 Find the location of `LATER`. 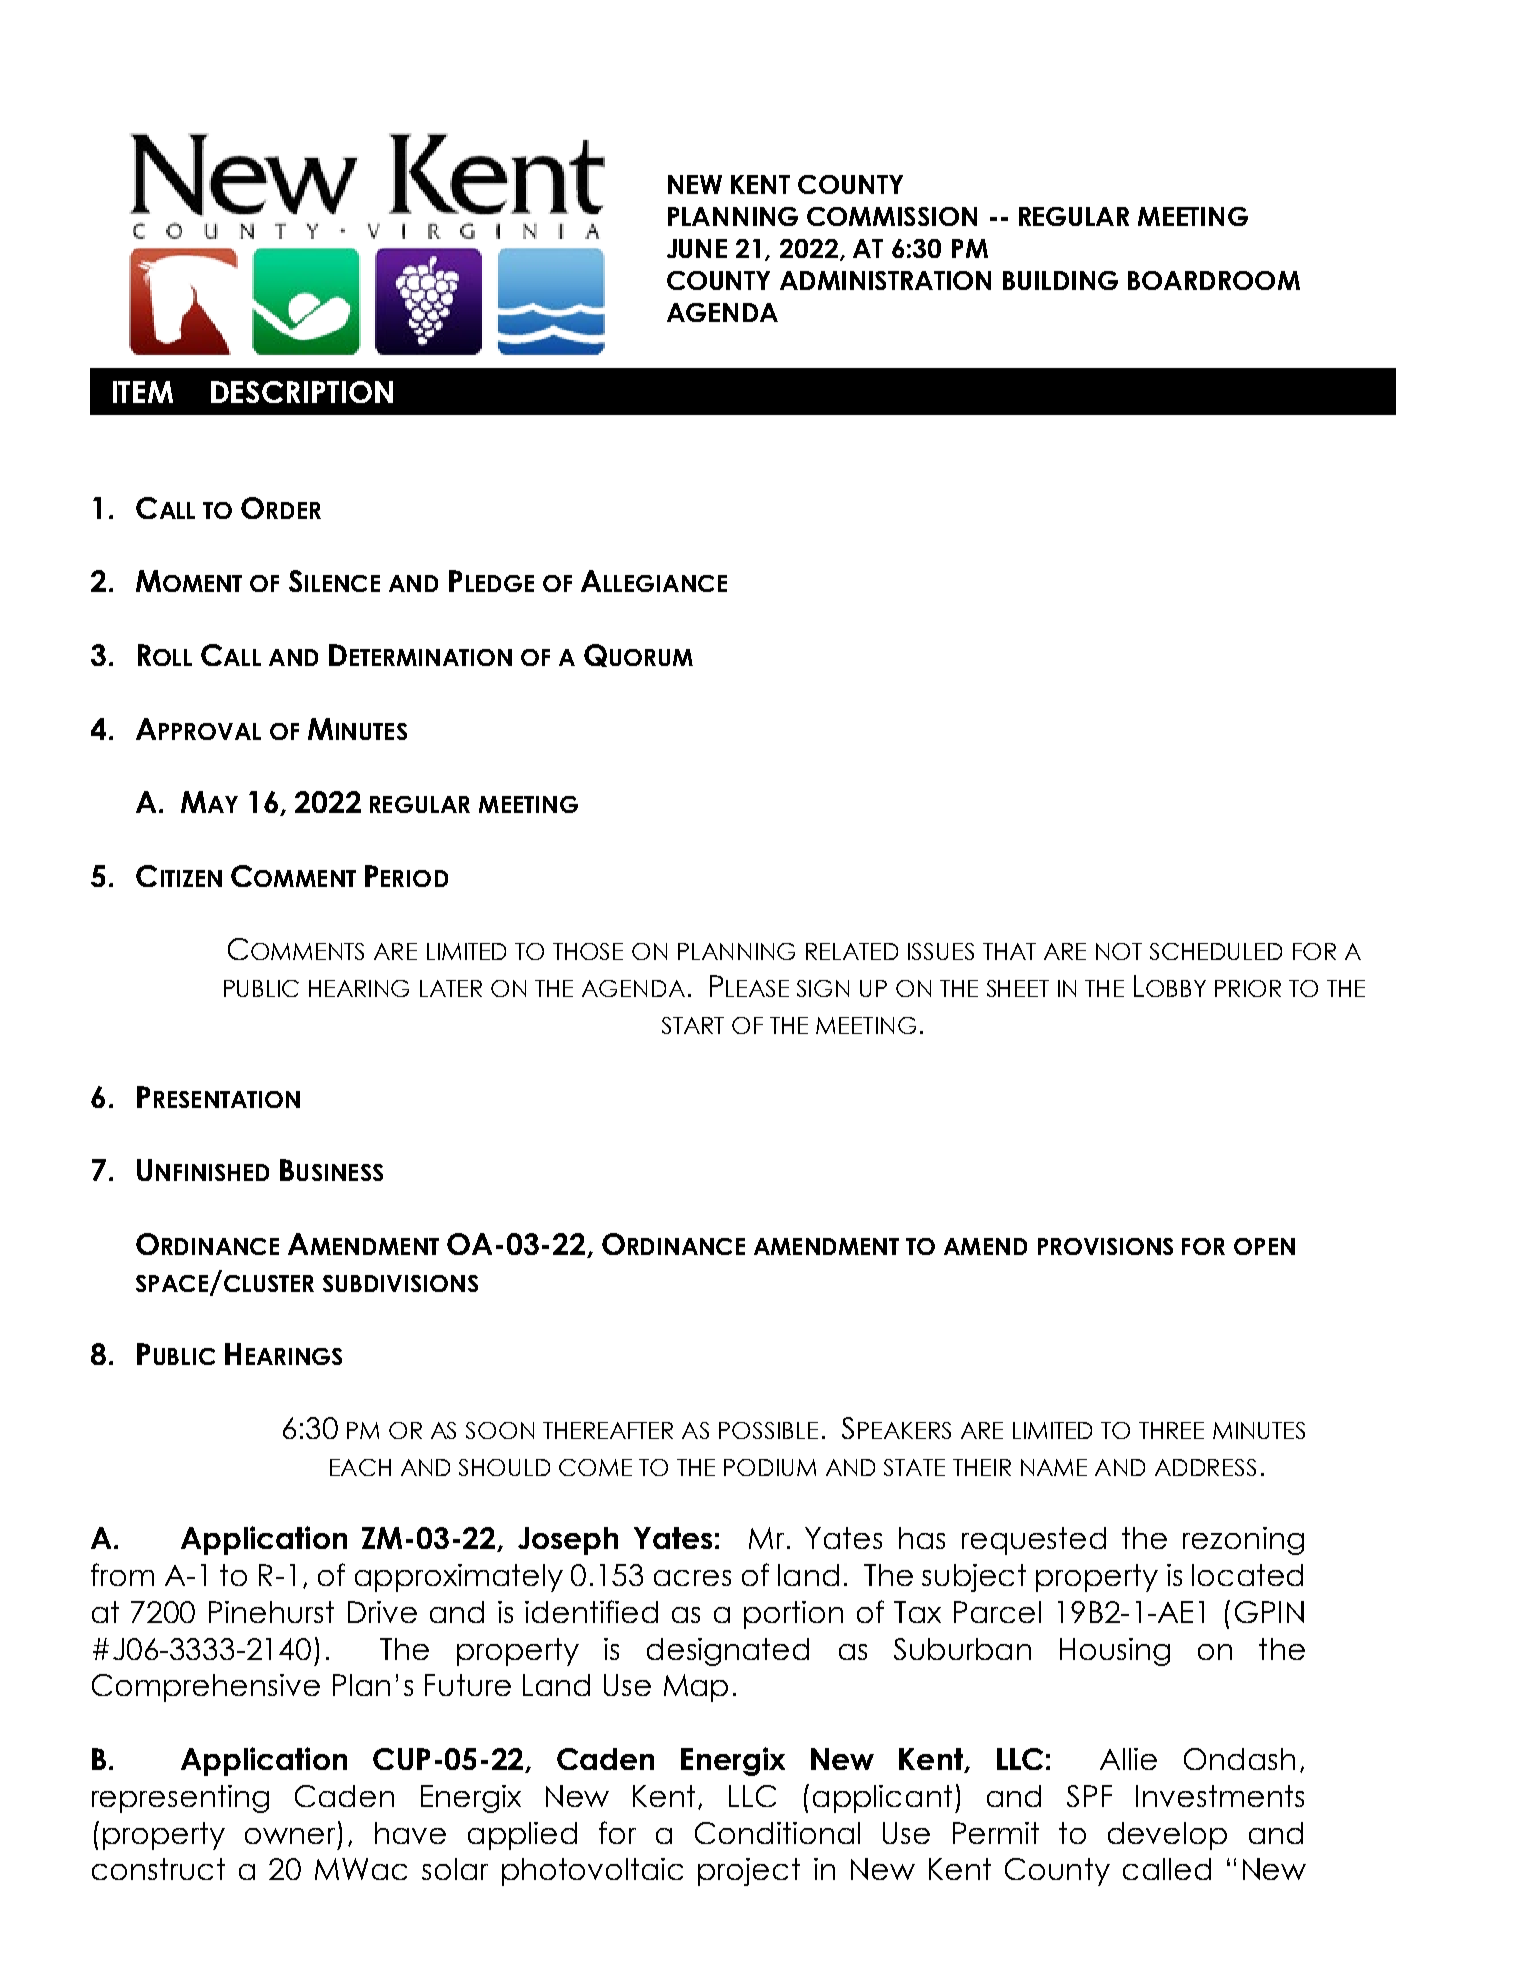

LATER is located at coordinates (451, 988).
